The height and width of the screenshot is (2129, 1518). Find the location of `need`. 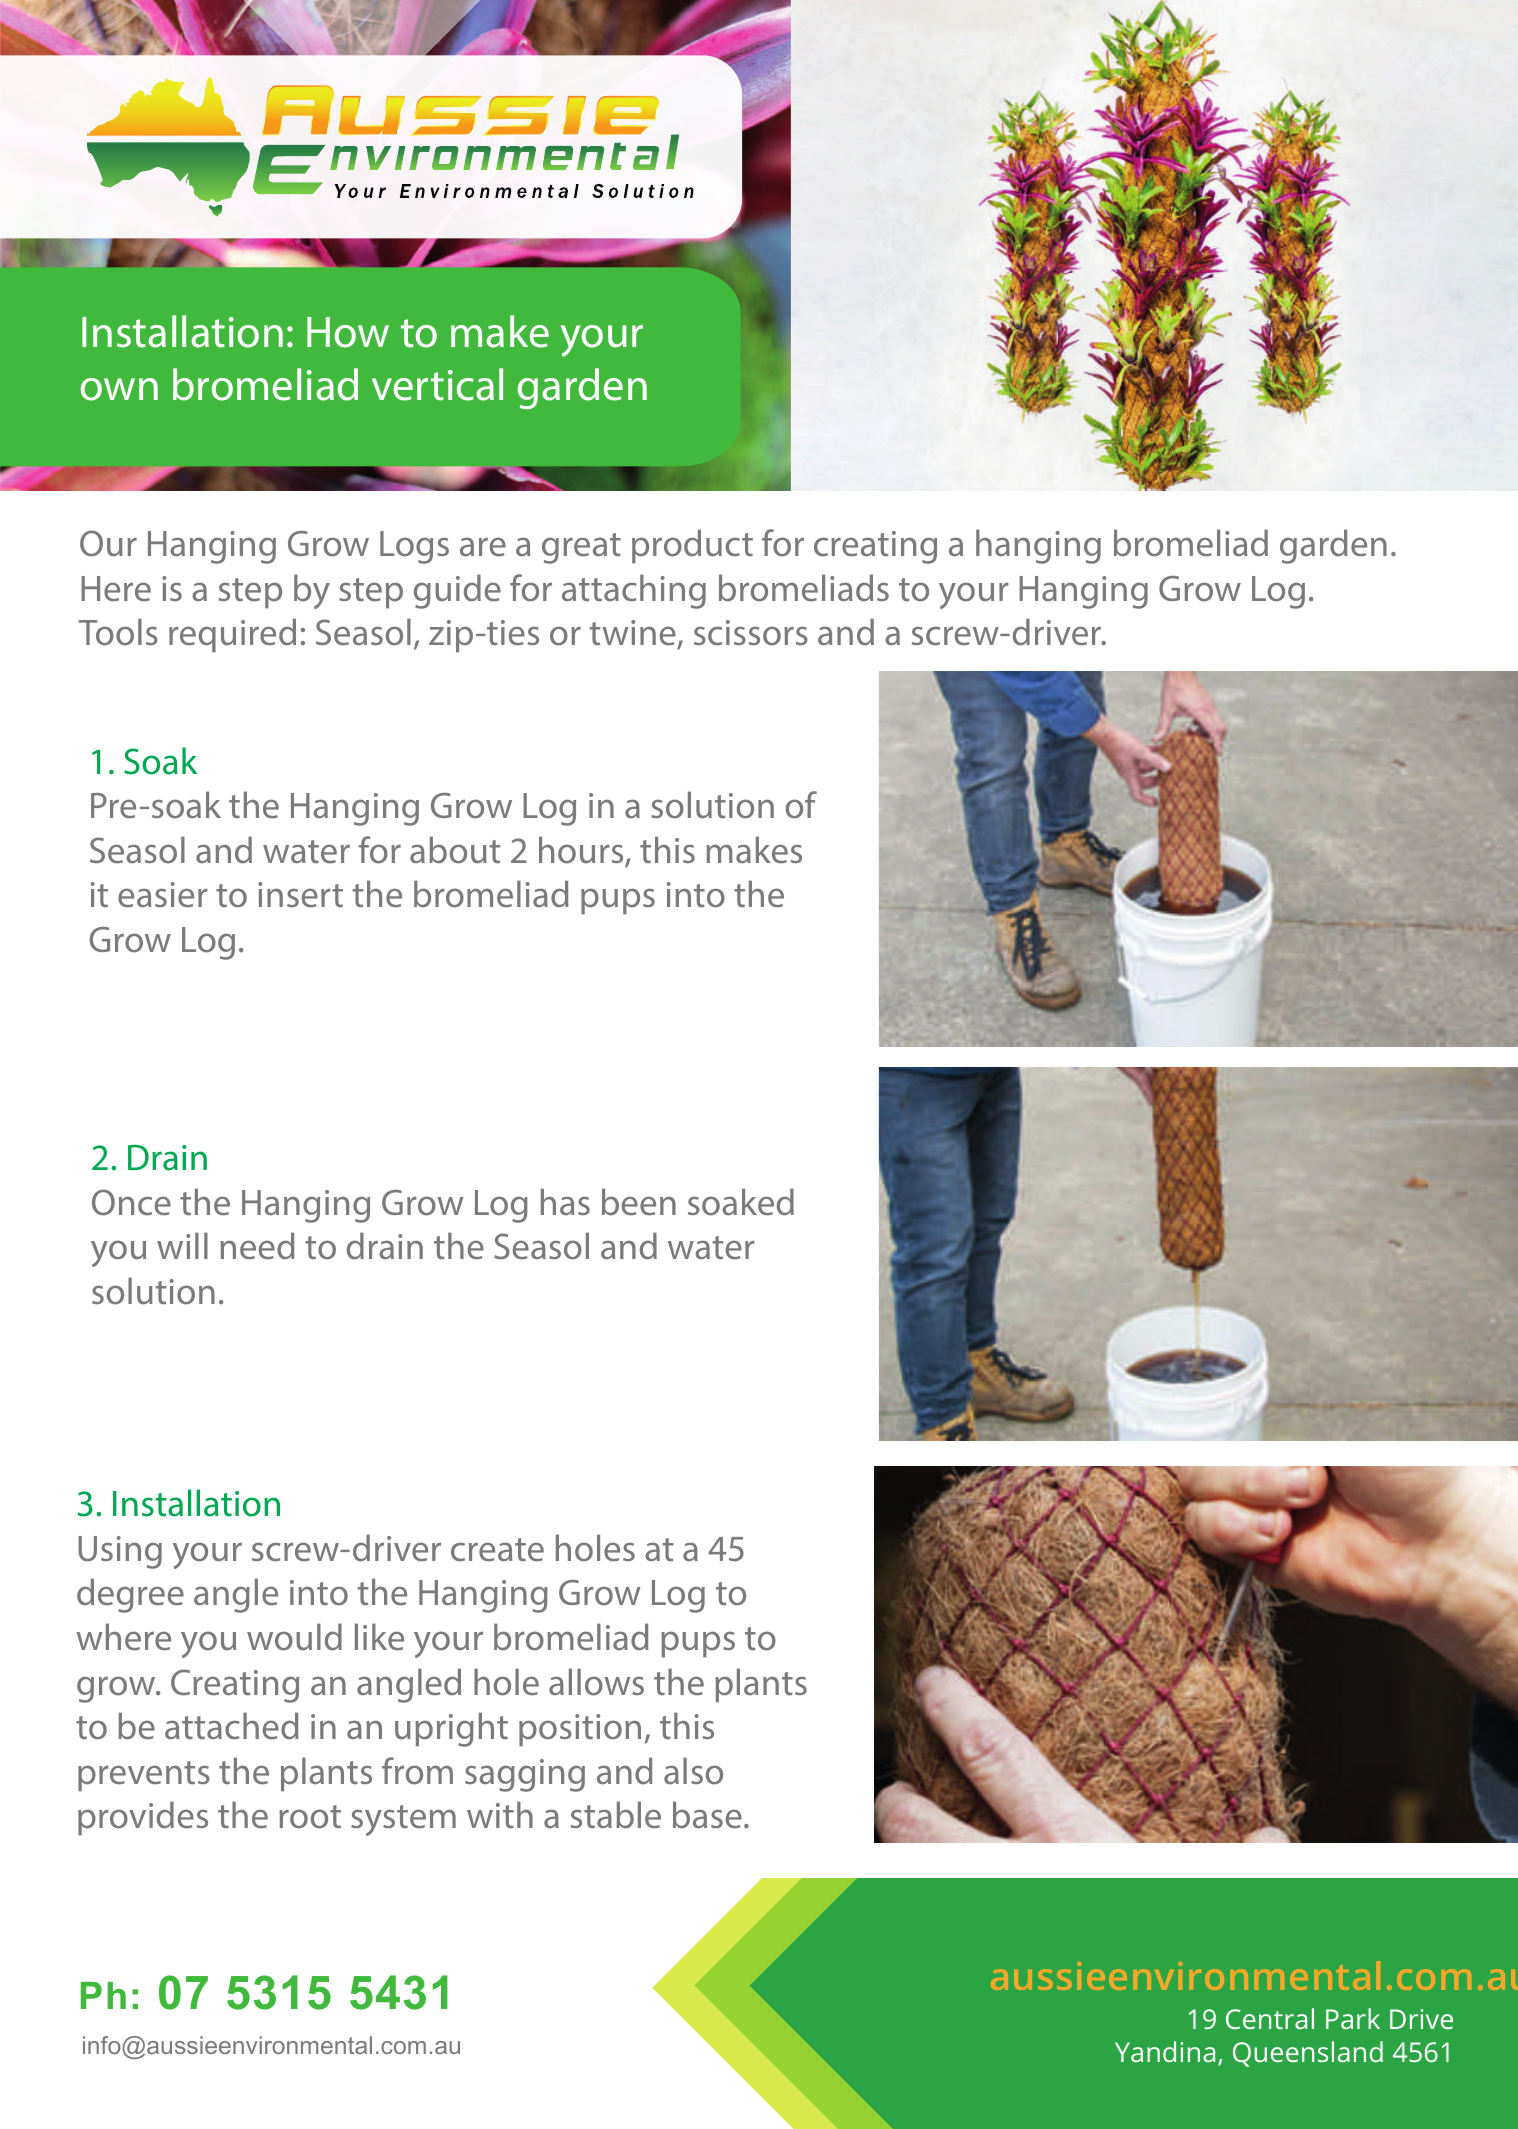

need is located at coordinates (257, 1245).
